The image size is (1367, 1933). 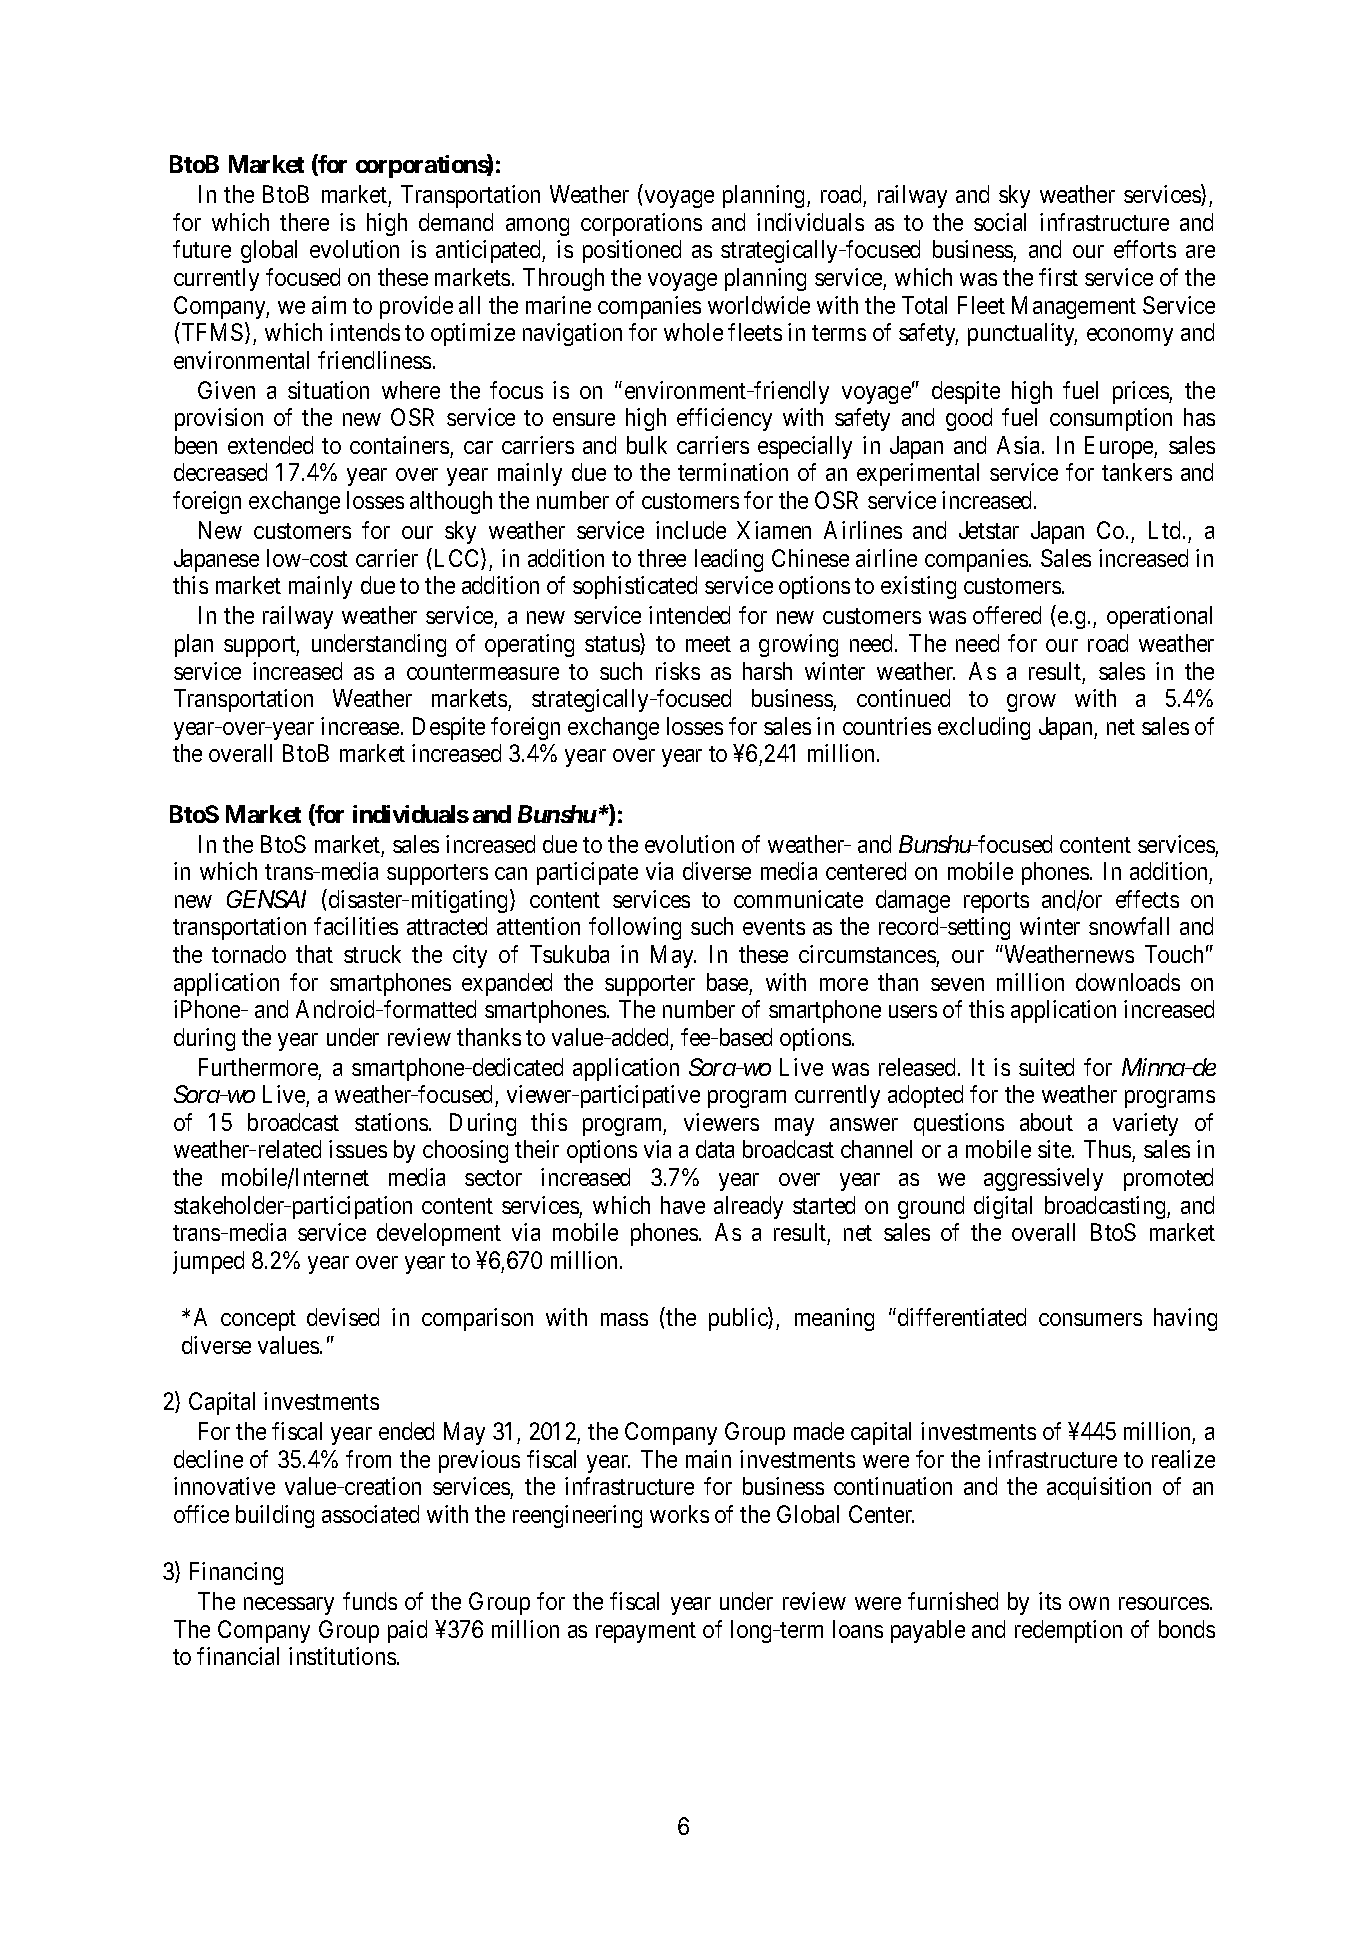 What do you see at coordinates (329, 305) in the screenshot?
I see `aim` at bounding box center [329, 305].
